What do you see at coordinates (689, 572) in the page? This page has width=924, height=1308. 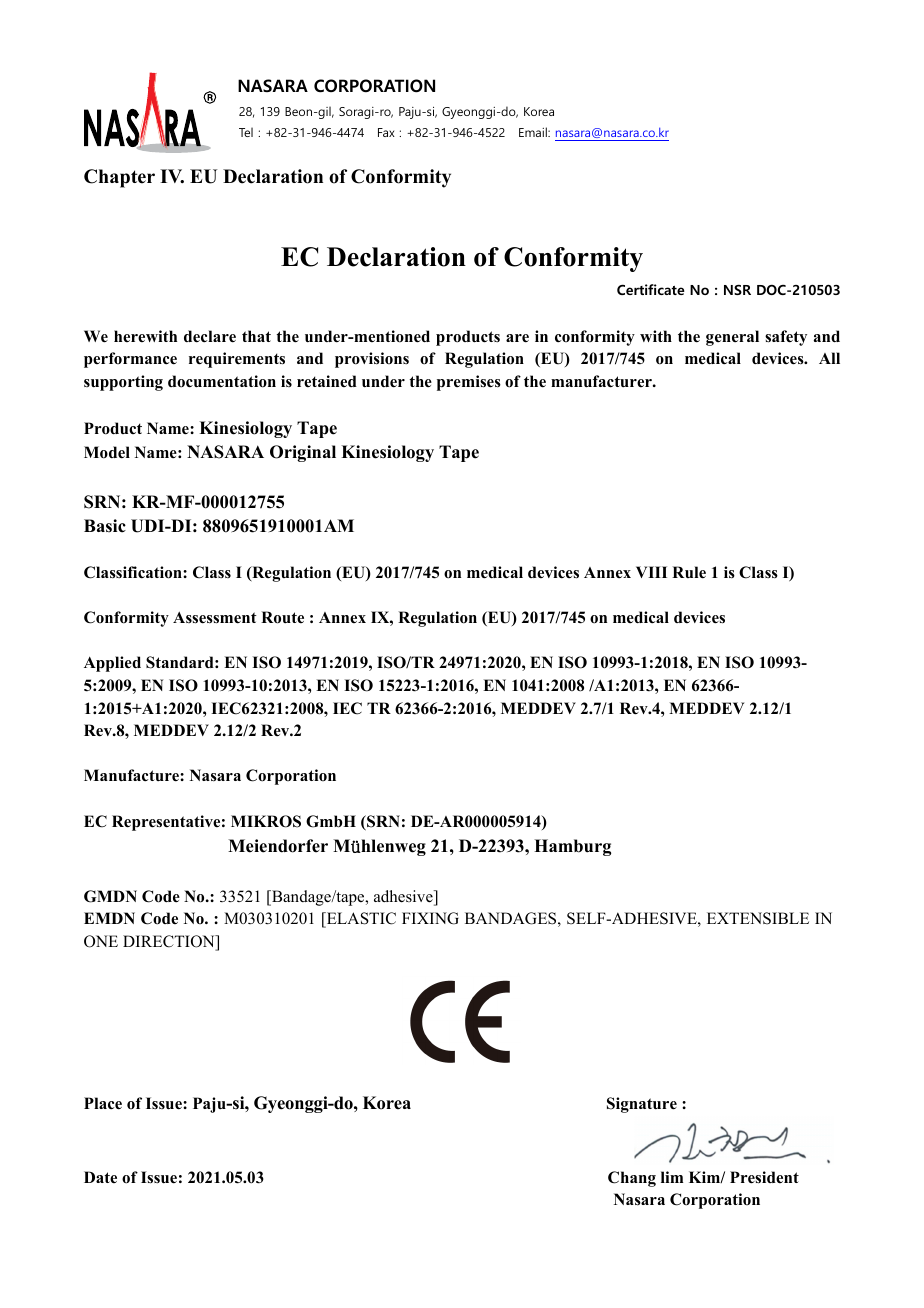 I see `Rule` at bounding box center [689, 572].
